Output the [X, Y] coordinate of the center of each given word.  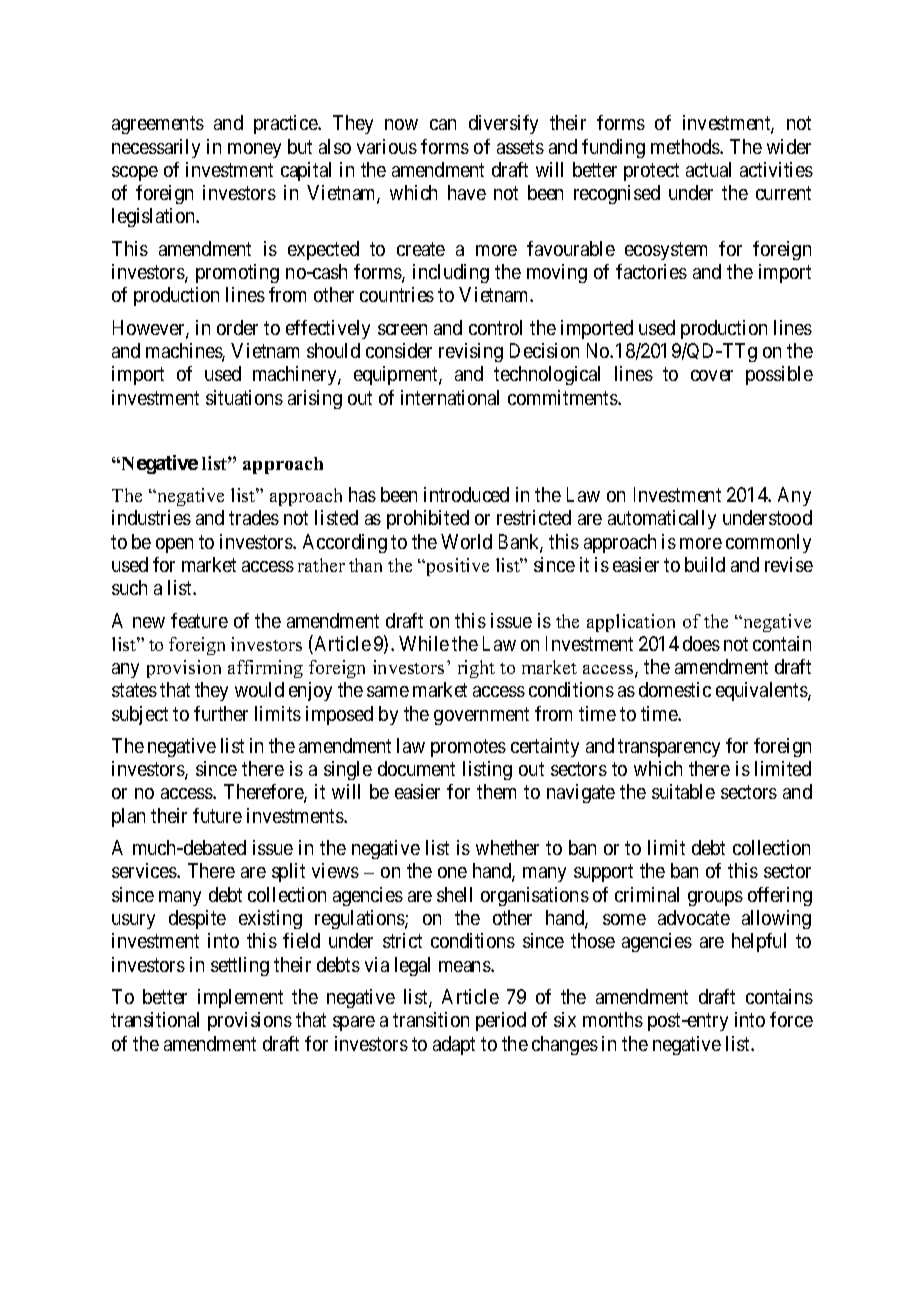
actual [708, 169]
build [705, 564]
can [443, 124]
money [254, 150]
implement [240, 998]
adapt [454, 1045]
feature [199, 620]
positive [456, 567]
